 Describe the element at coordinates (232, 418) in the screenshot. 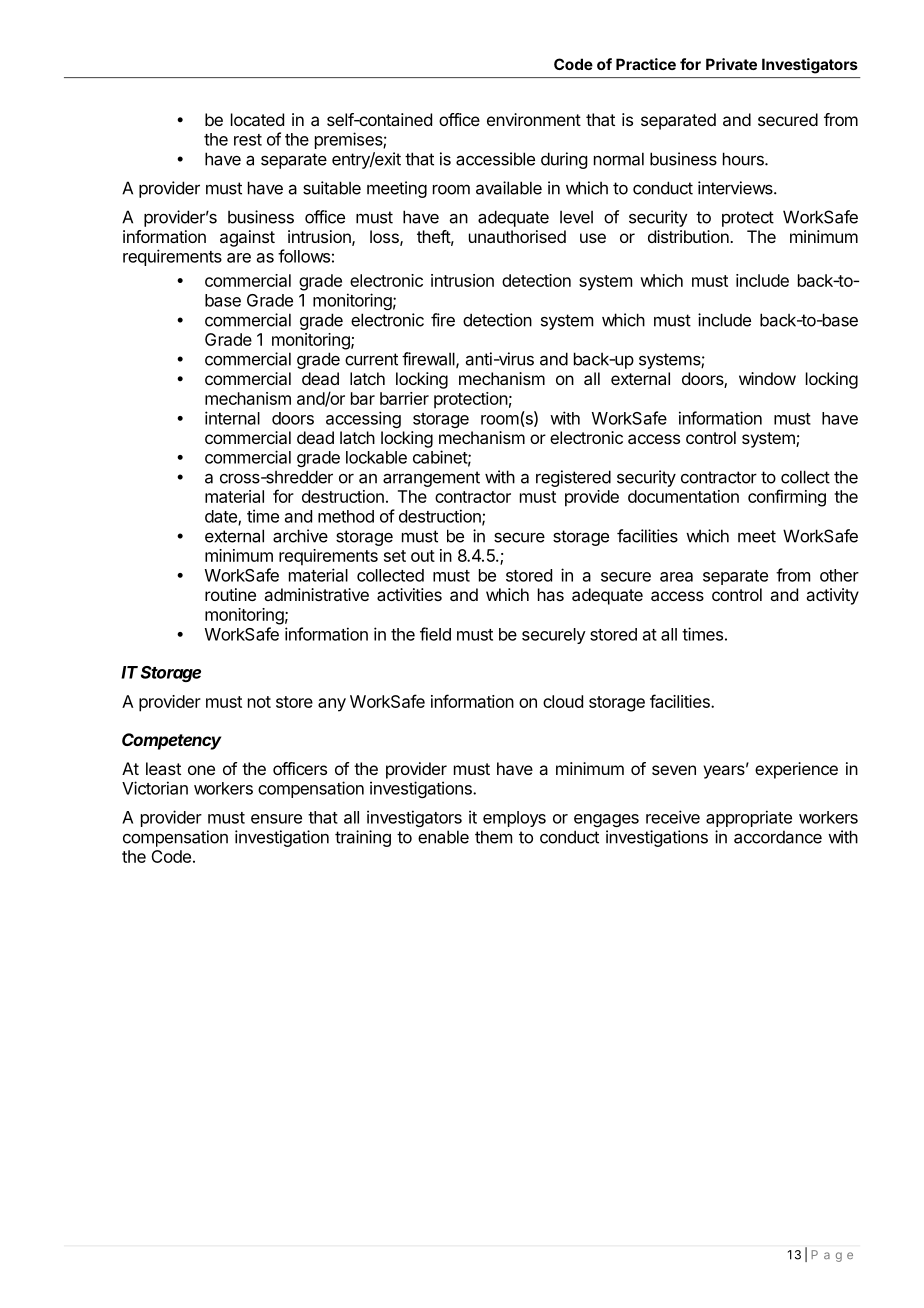

I see `internal` at that location.
